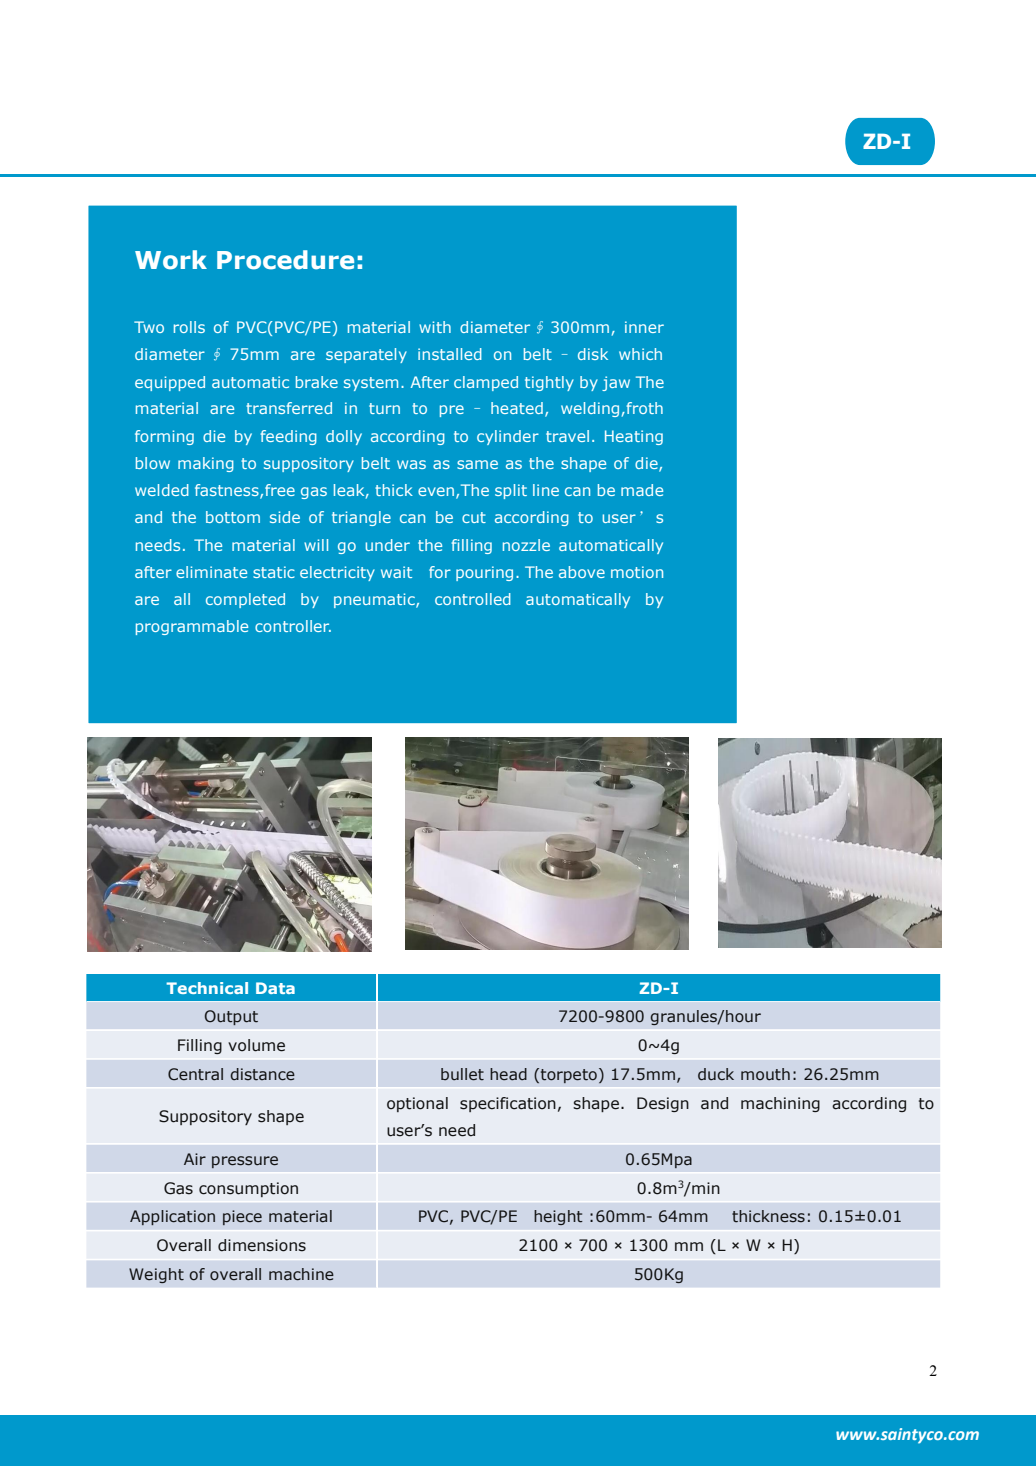 The height and width of the document is (1466, 1036). I want to click on controlled, so click(473, 599).
